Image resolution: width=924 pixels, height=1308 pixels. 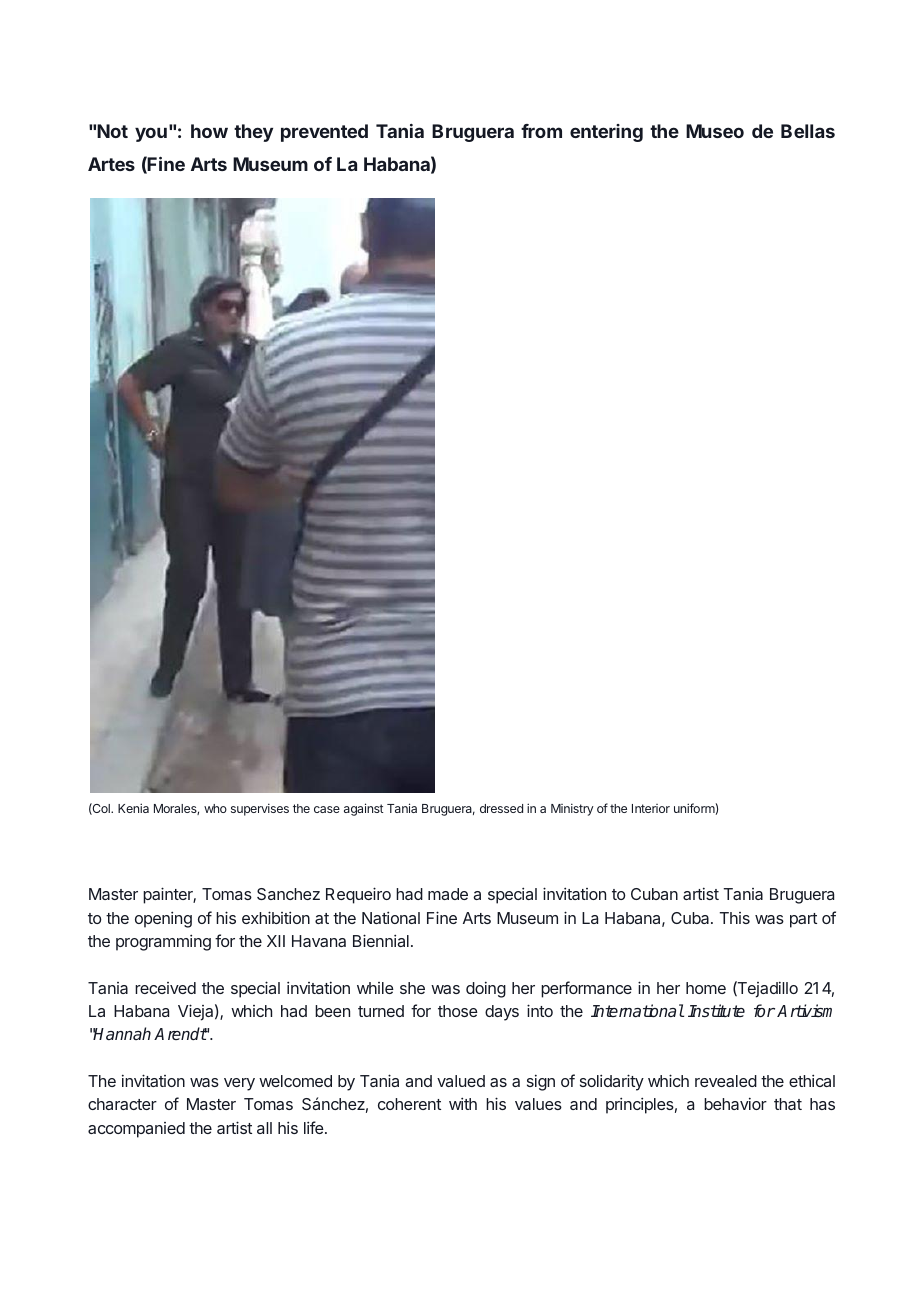 What do you see at coordinates (541, 131) in the screenshot?
I see `from` at bounding box center [541, 131].
